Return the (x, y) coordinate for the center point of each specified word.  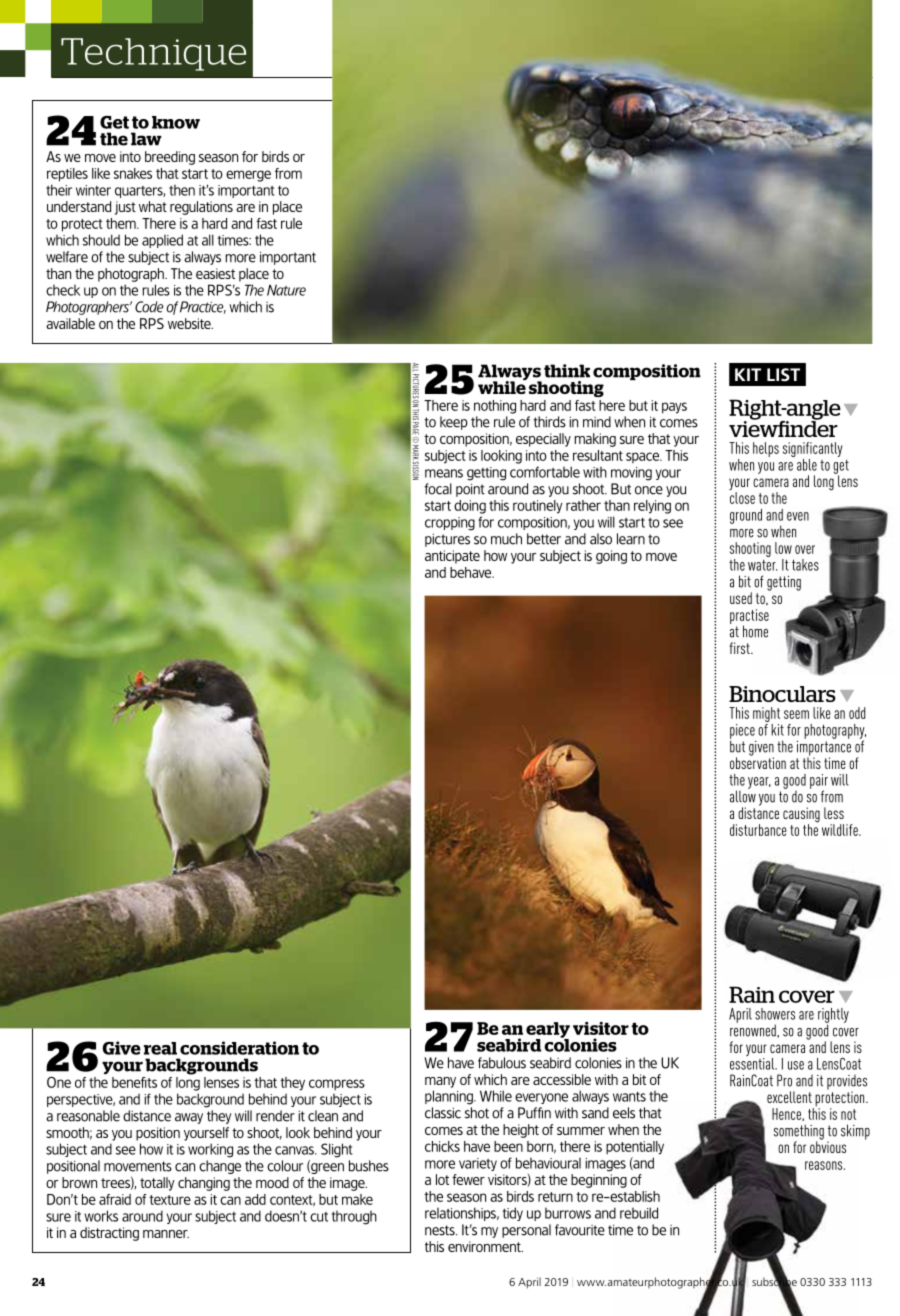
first (740, 648)
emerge (248, 176)
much (506, 539)
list (783, 375)
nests (441, 1230)
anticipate (452, 557)
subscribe (774, 1282)
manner (166, 1234)
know (176, 122)
